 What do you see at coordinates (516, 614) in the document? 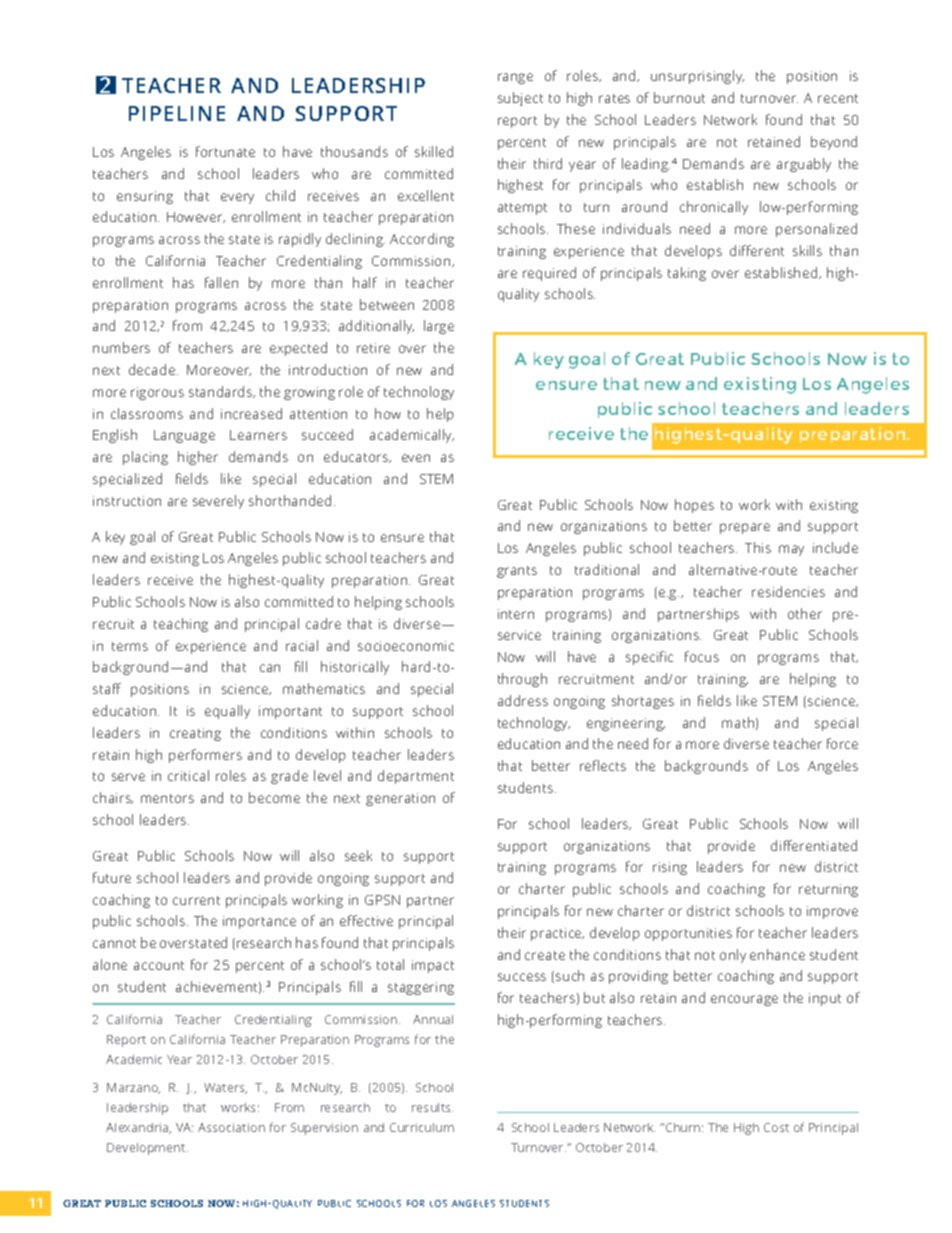
I see `intern` at bounding box center [516, 614].
